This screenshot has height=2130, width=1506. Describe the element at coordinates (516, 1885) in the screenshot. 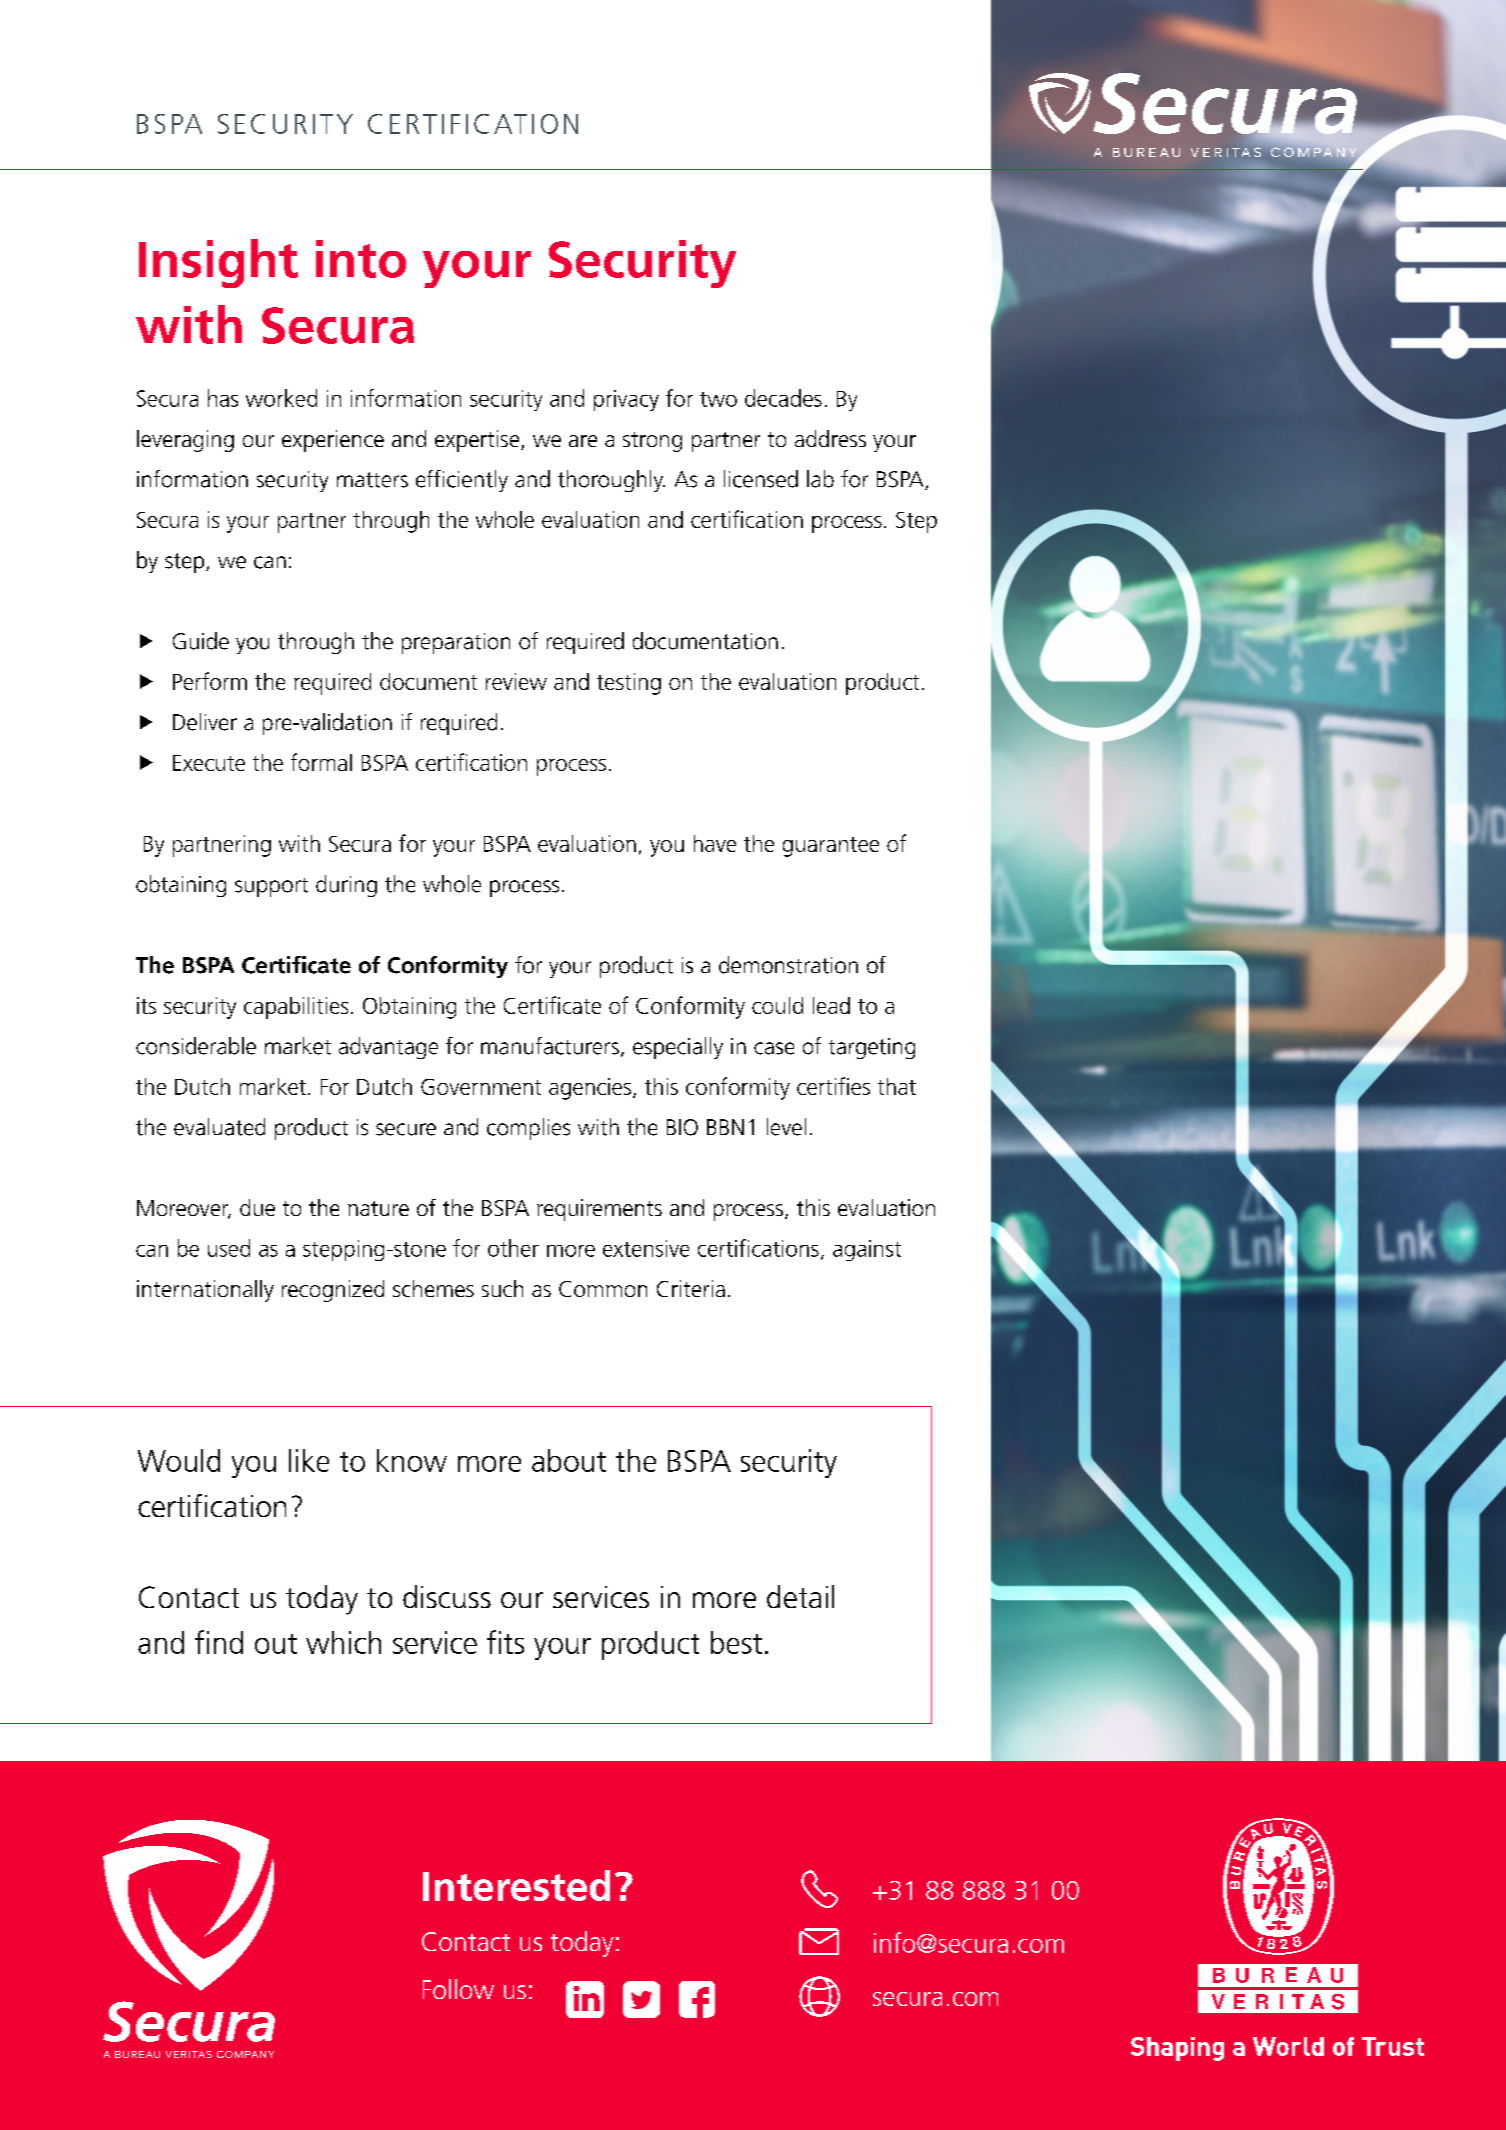

I see `Interested` at that location.
